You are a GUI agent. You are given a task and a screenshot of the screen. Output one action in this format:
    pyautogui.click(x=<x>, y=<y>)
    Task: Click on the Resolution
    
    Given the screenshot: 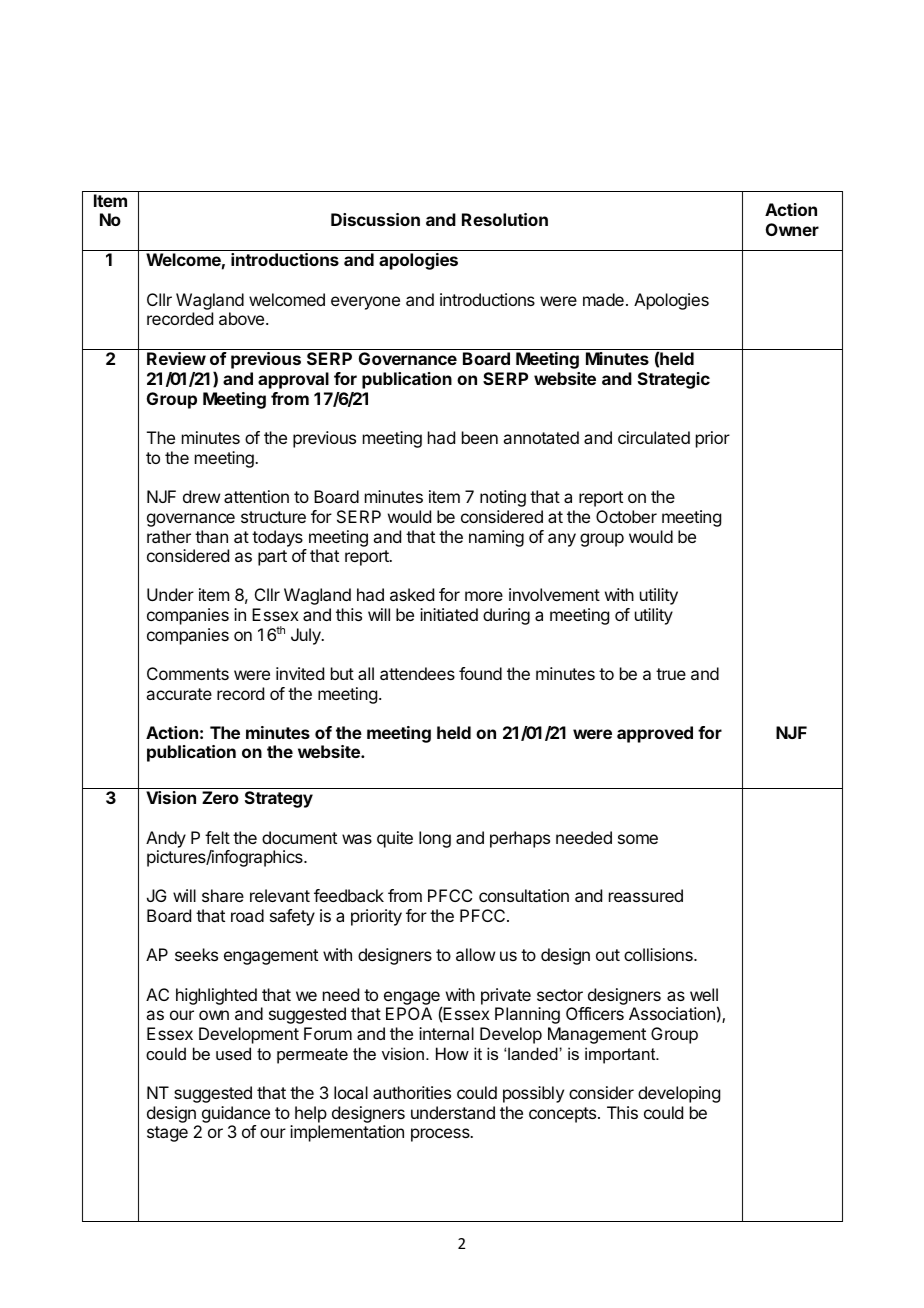 What is the action you would take?
    pyautogui.click(x=505, y=219)
